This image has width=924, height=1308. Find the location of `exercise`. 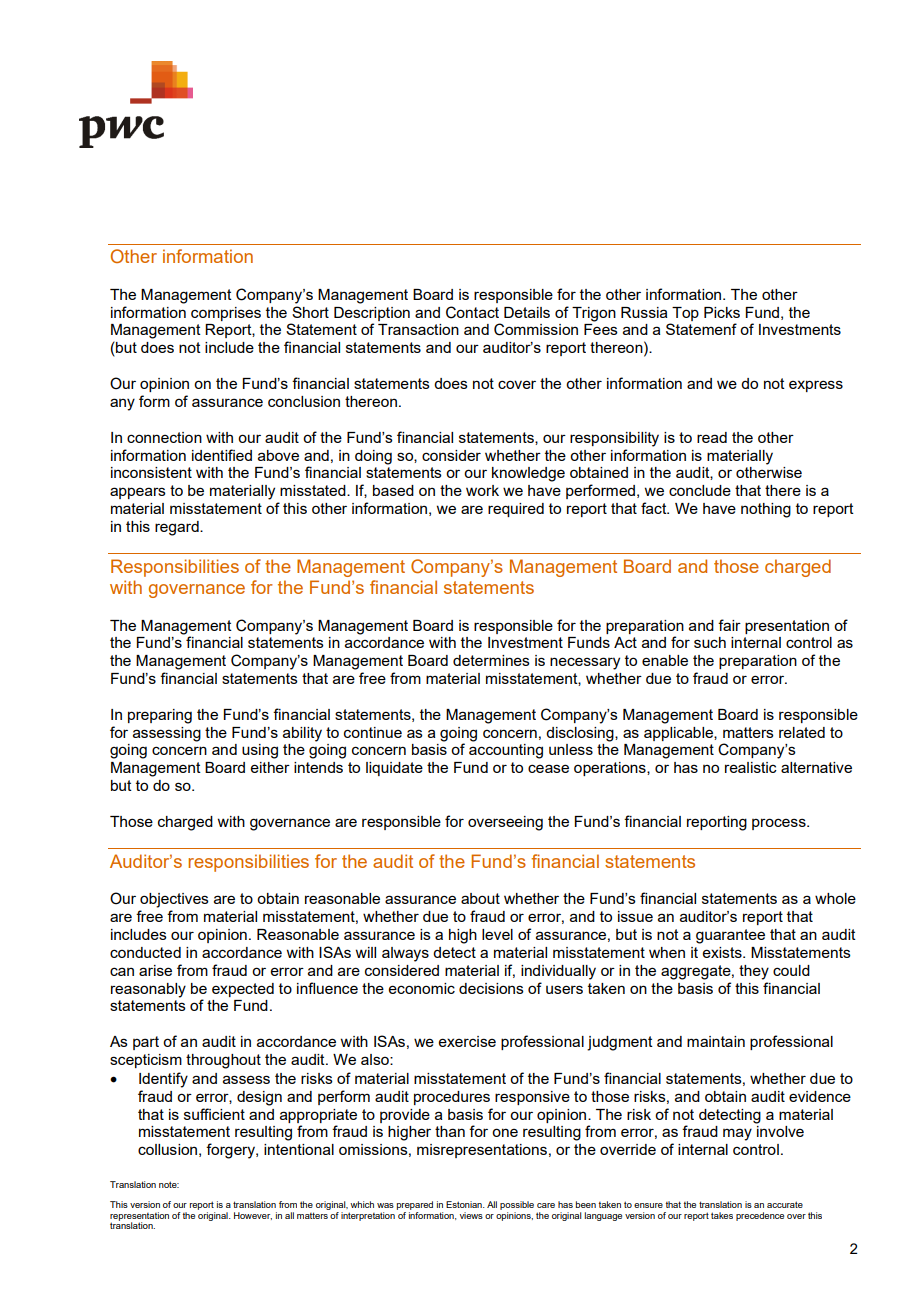

exercise is located at coordinates (467, 1041).
